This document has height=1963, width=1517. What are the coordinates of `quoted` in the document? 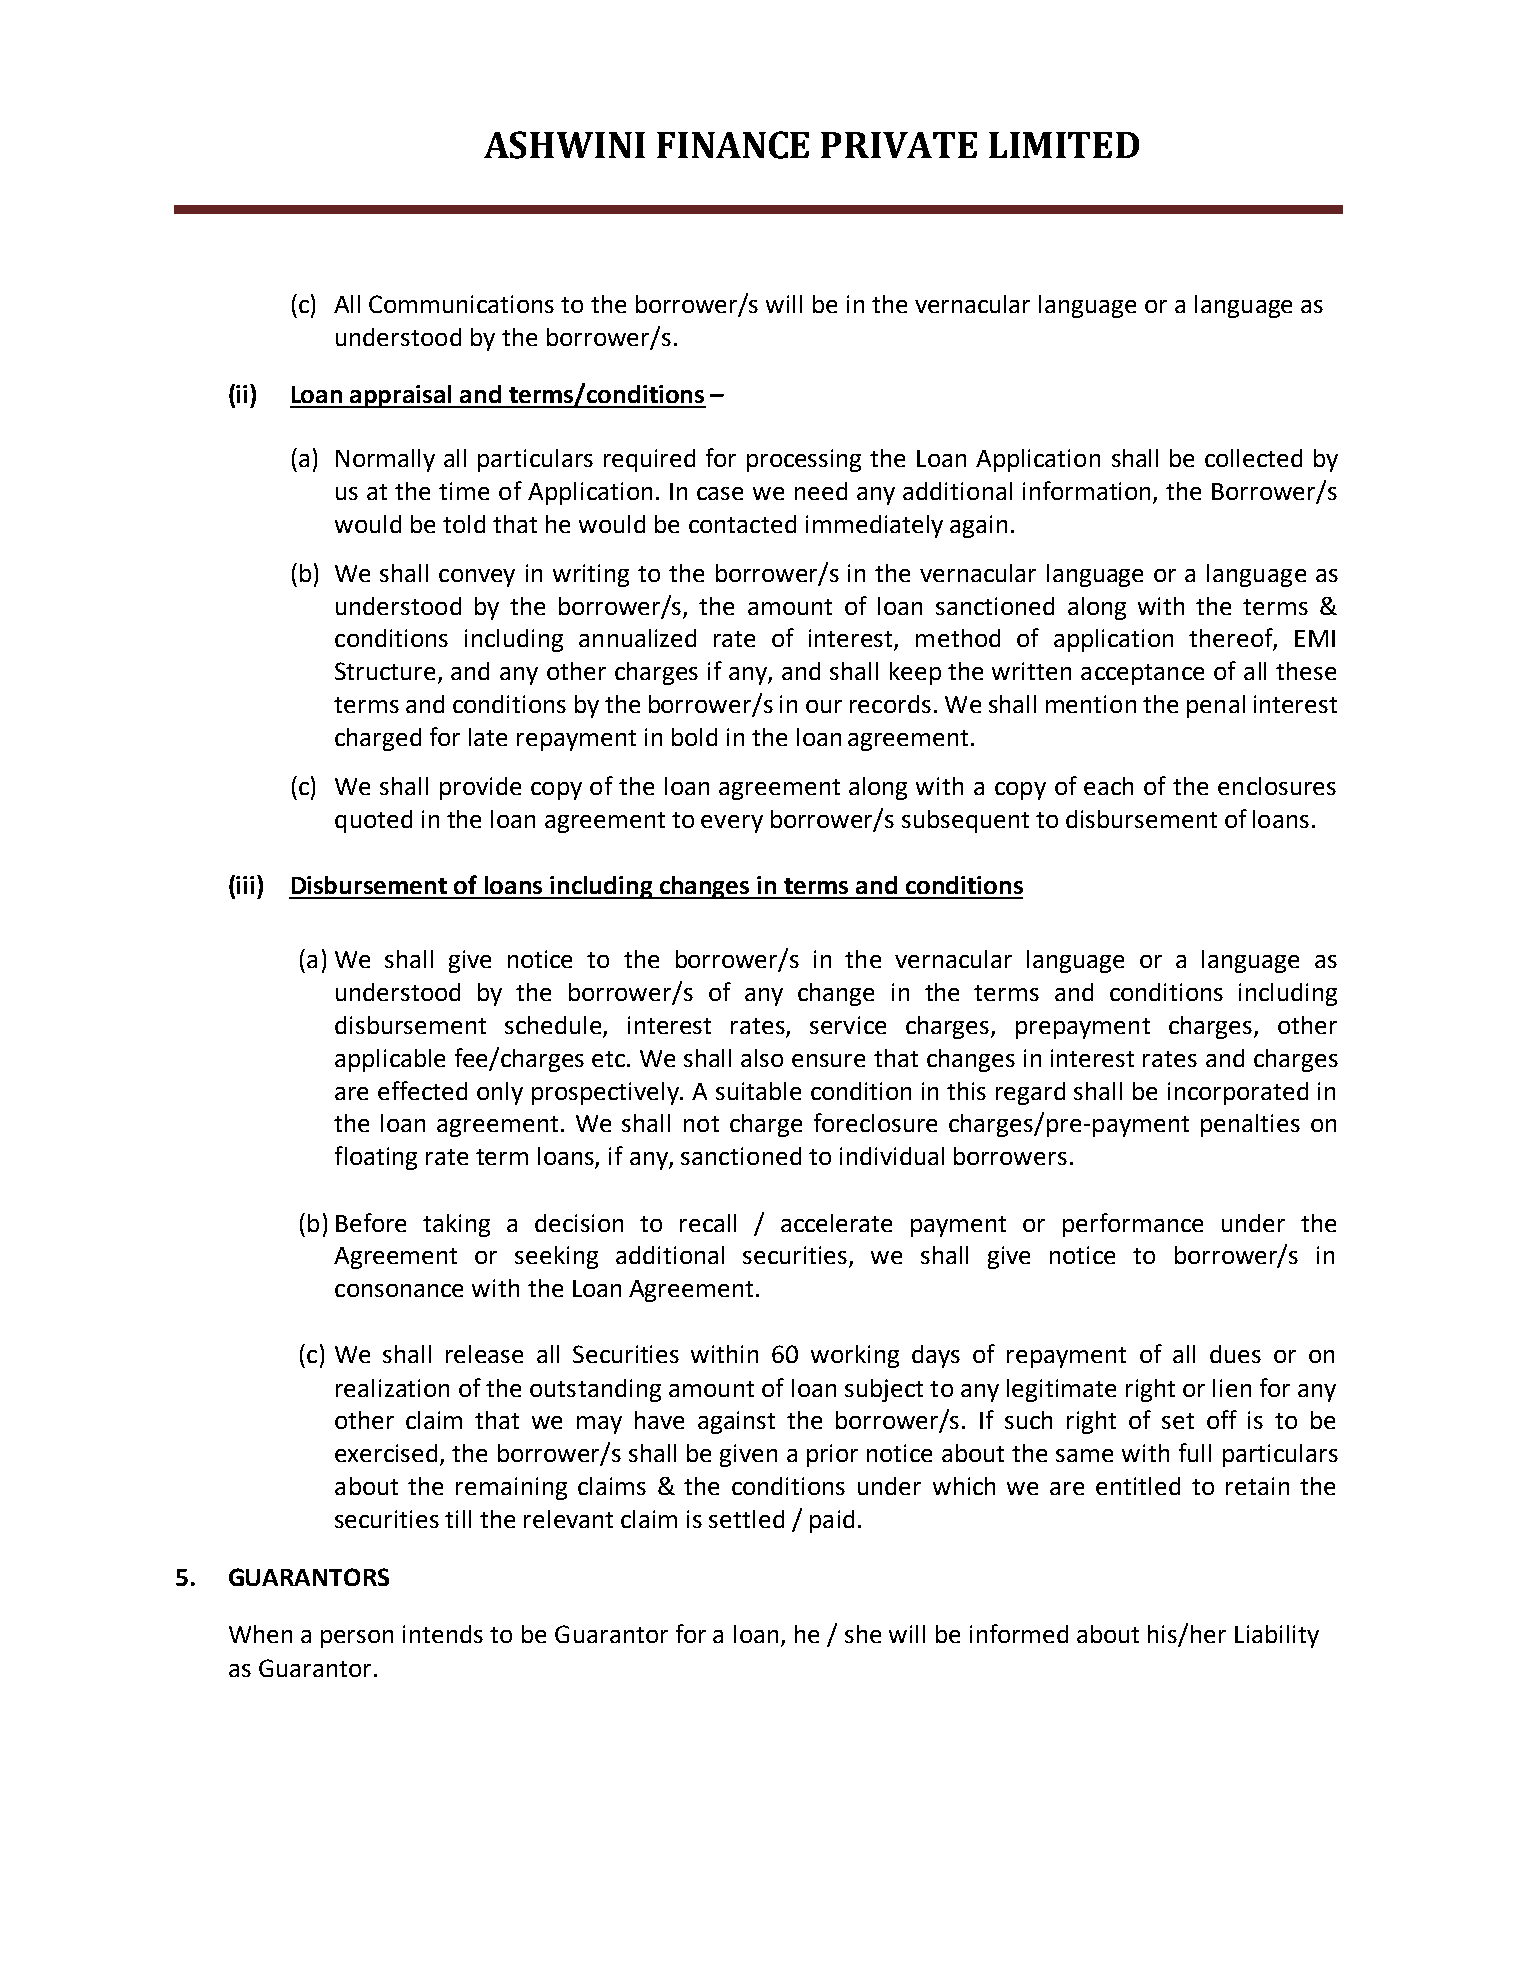 It's located at (373, 821).
